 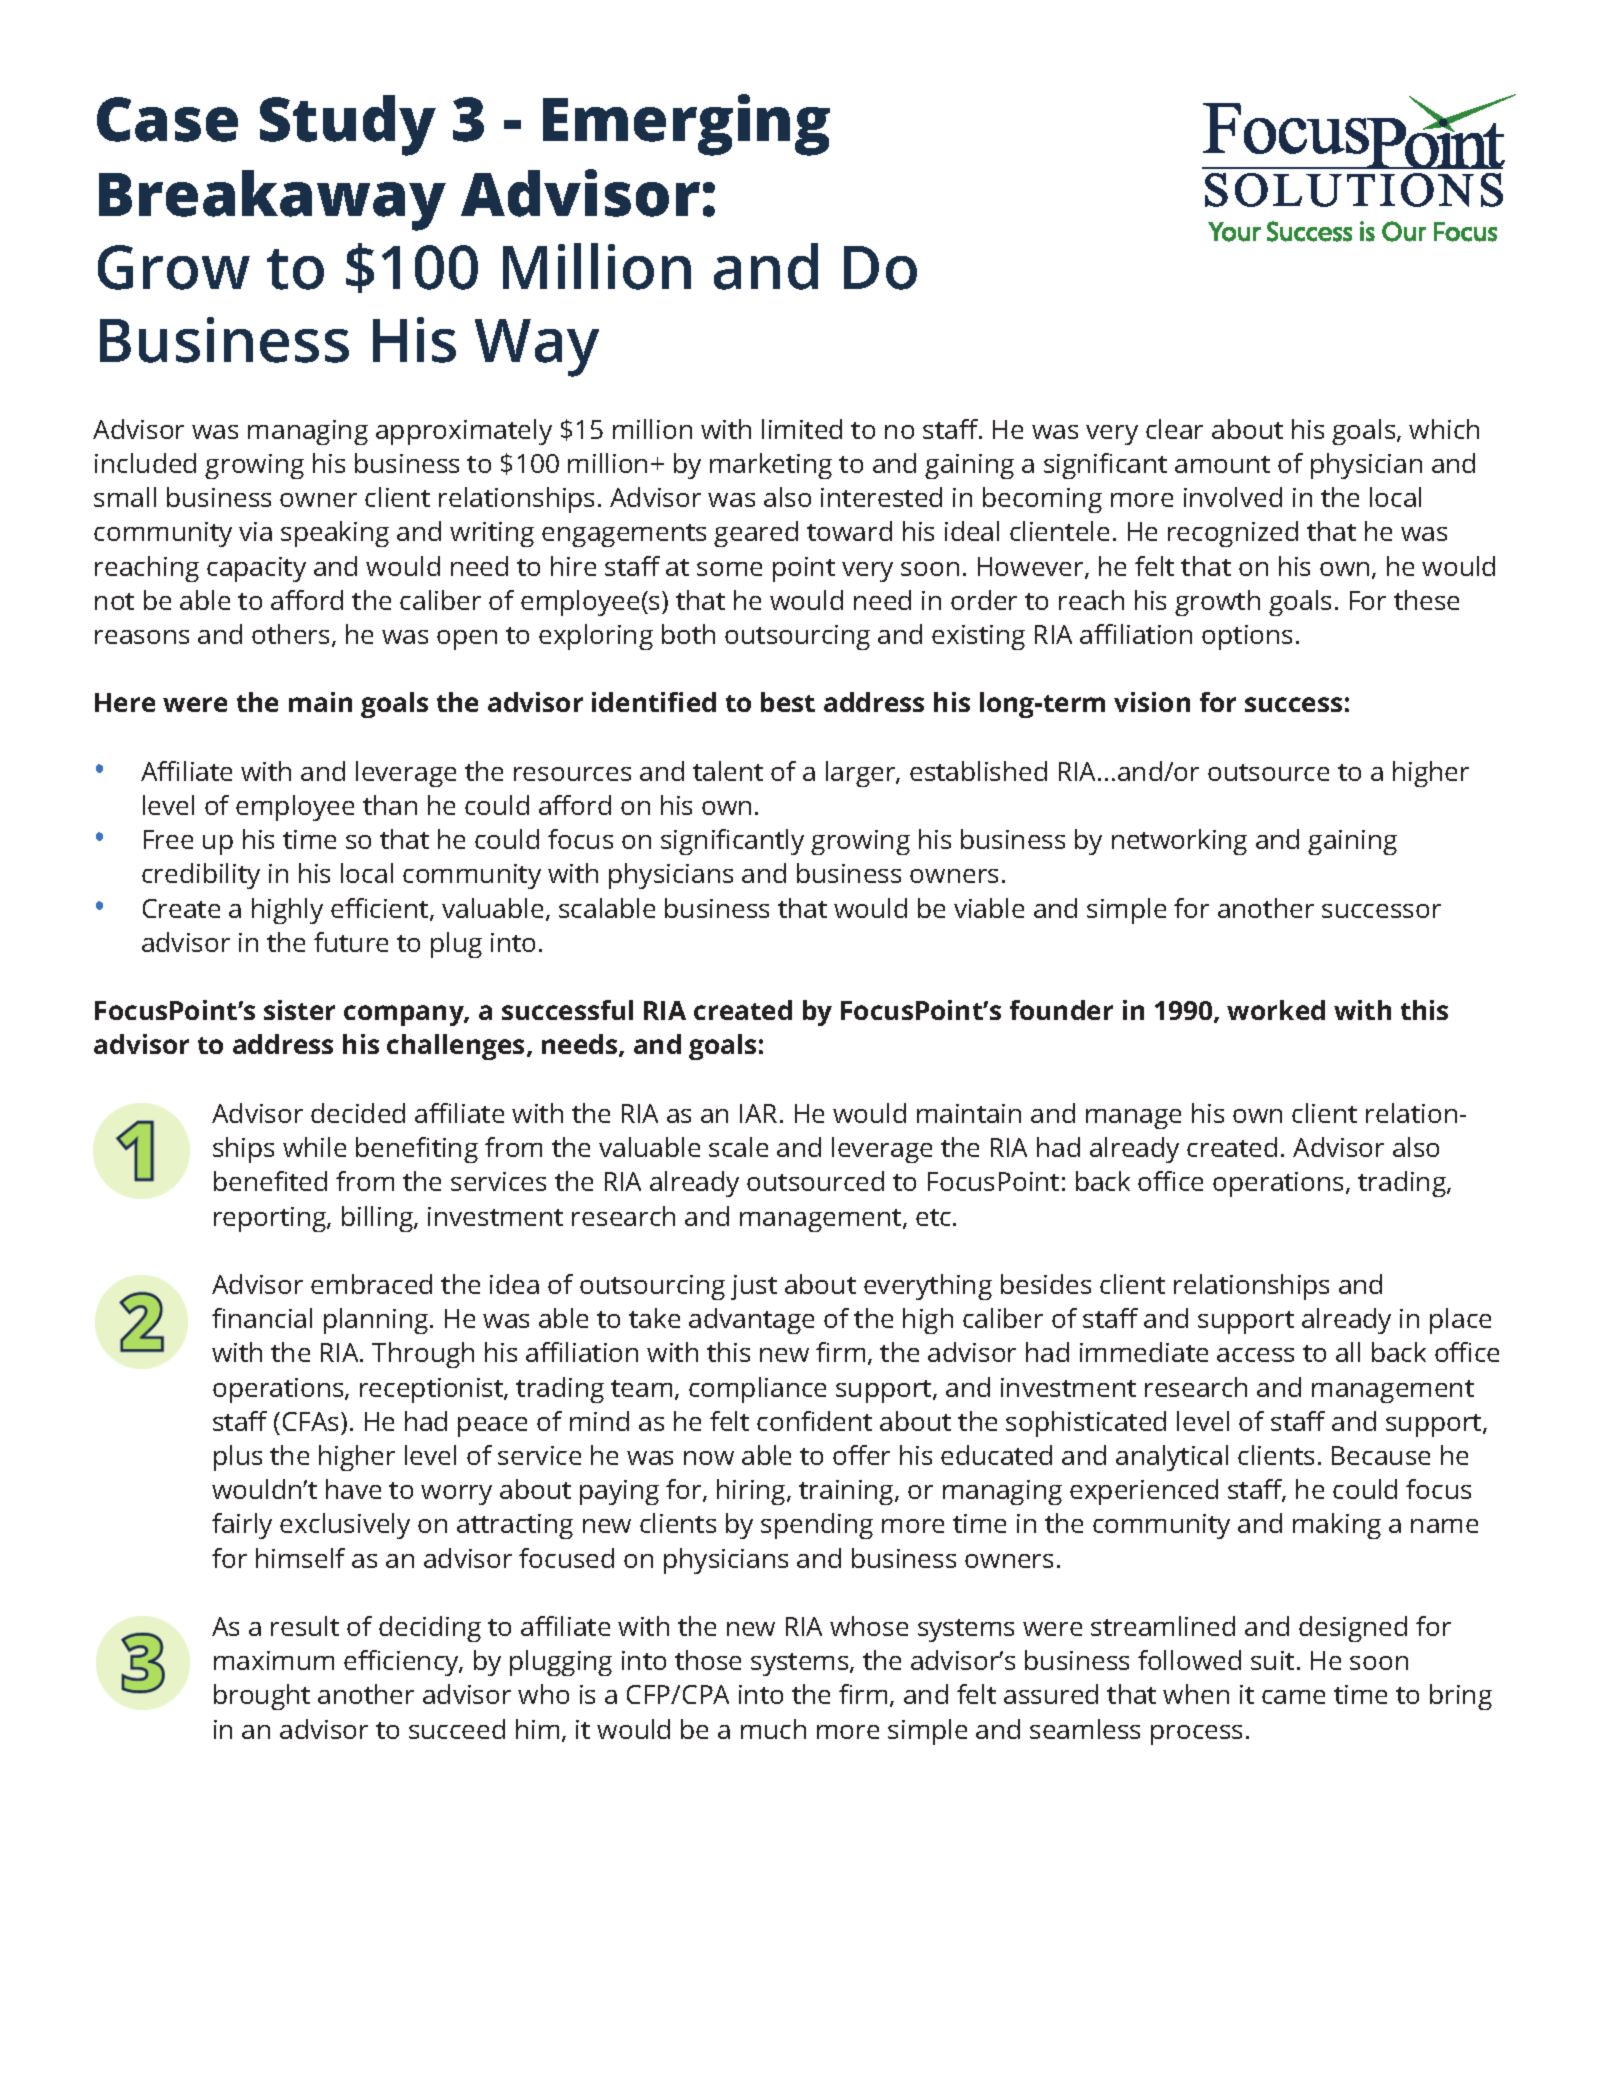 What do you see at coordinates (773, 1729) in the screenshot?
I see `much` at bounding box center [773, 1729].
